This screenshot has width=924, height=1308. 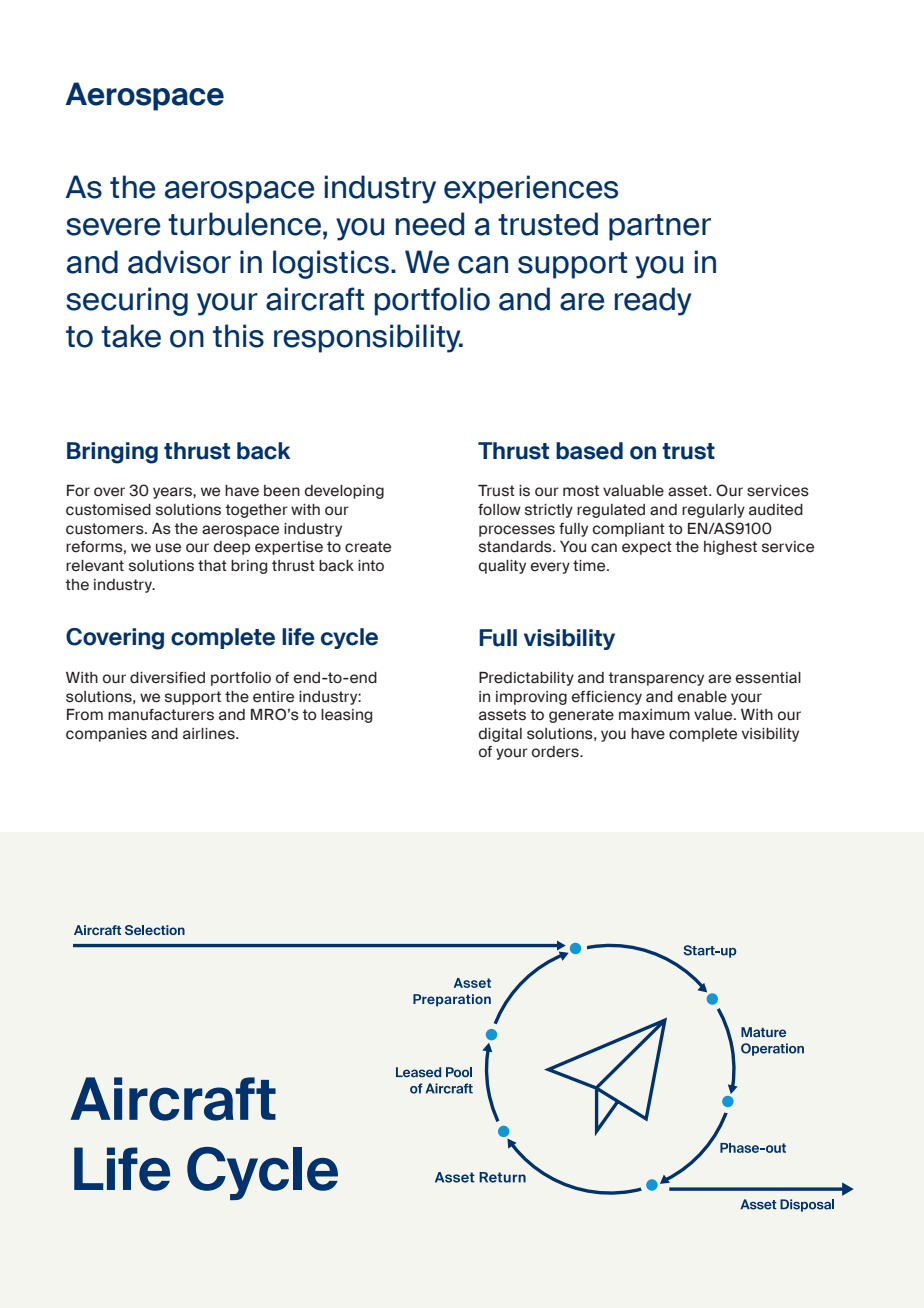 What do you see at coordinates (633, 491) in the screenshot?
I see `valuable` at bounding box center [633, 491].
